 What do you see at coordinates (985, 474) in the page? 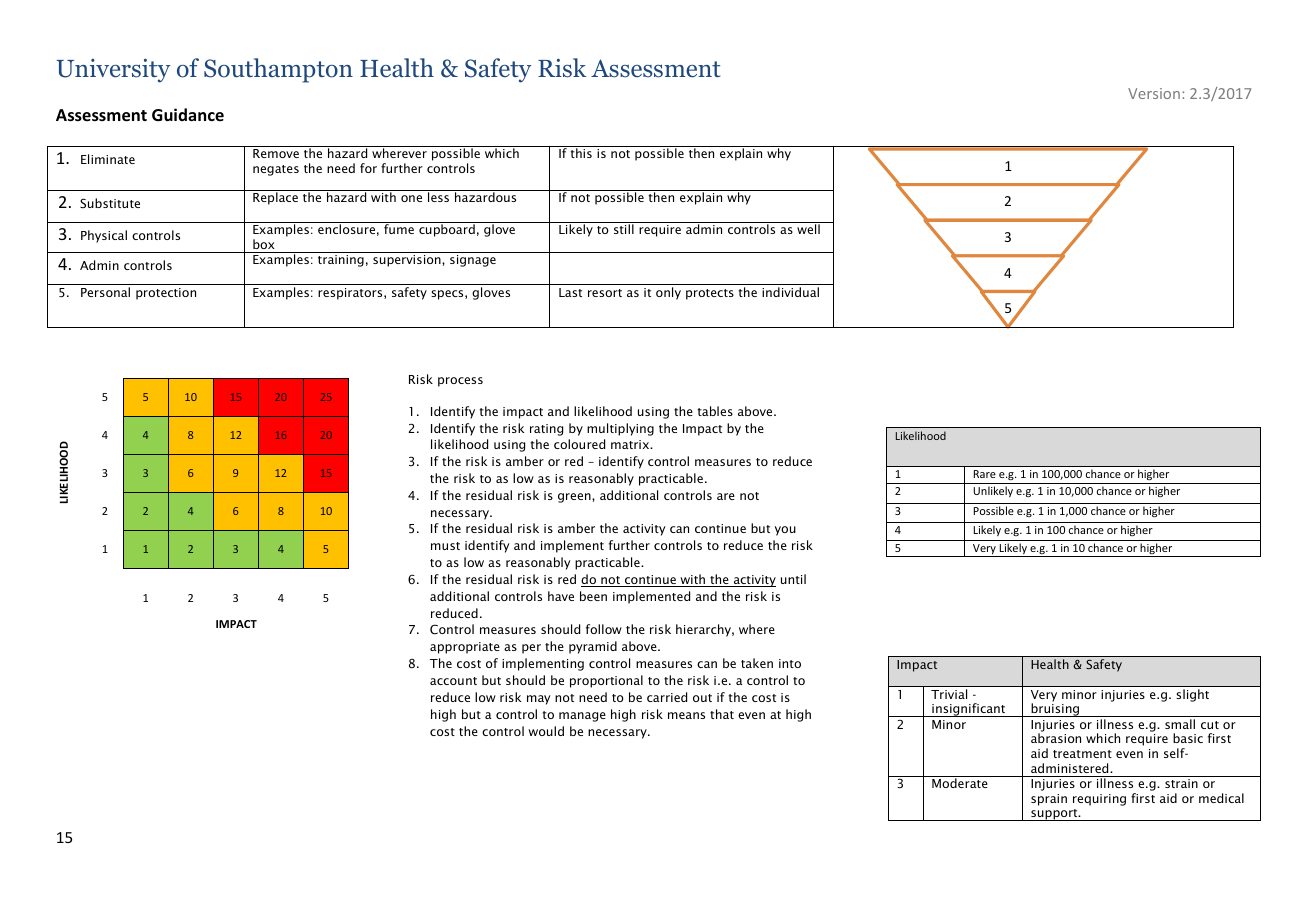
I see `Rare` at bounding box center [985, 474].
